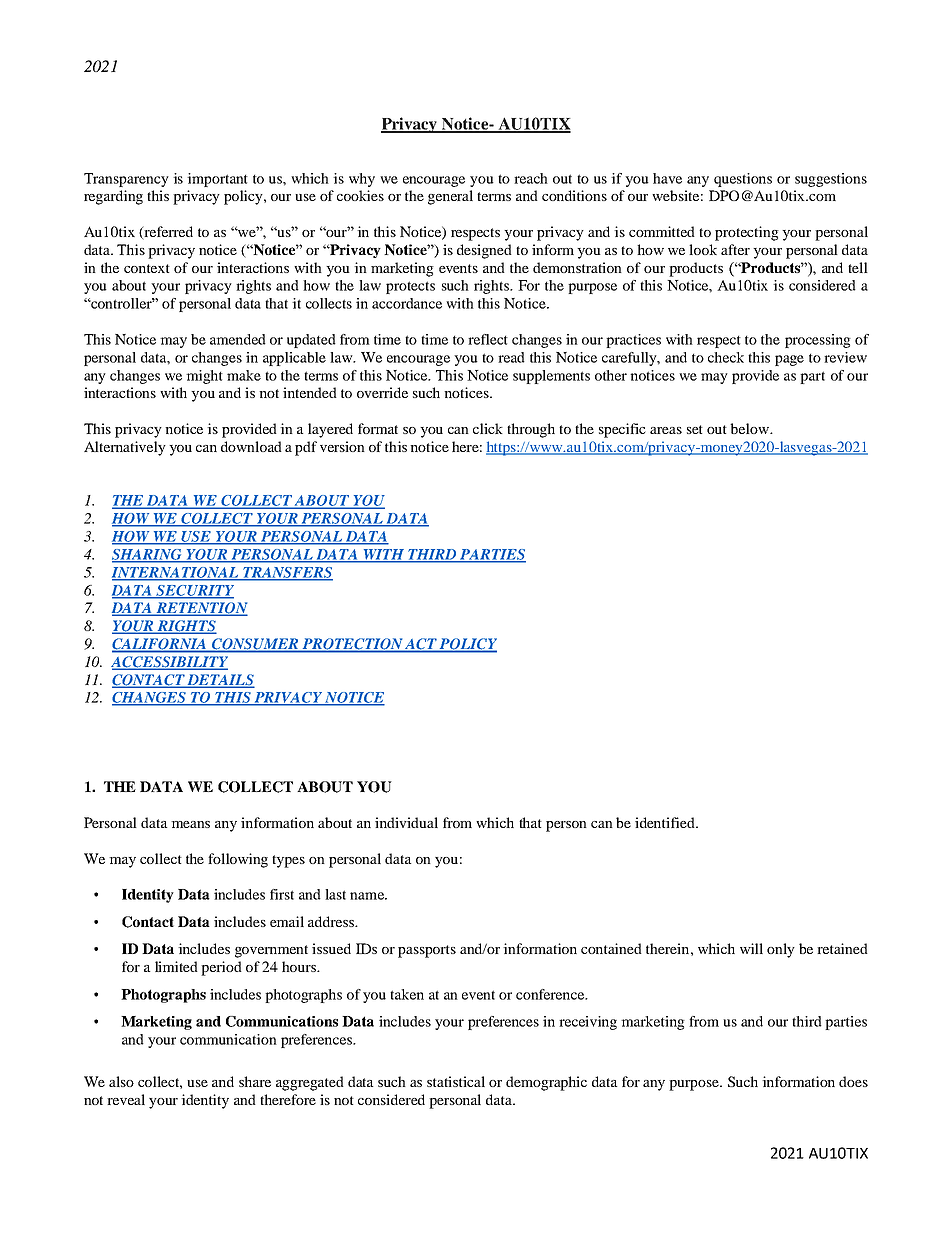  What do you see at coordinates (255, 1081) in the page?
I see `share` at bounding box center [255, 1081].
